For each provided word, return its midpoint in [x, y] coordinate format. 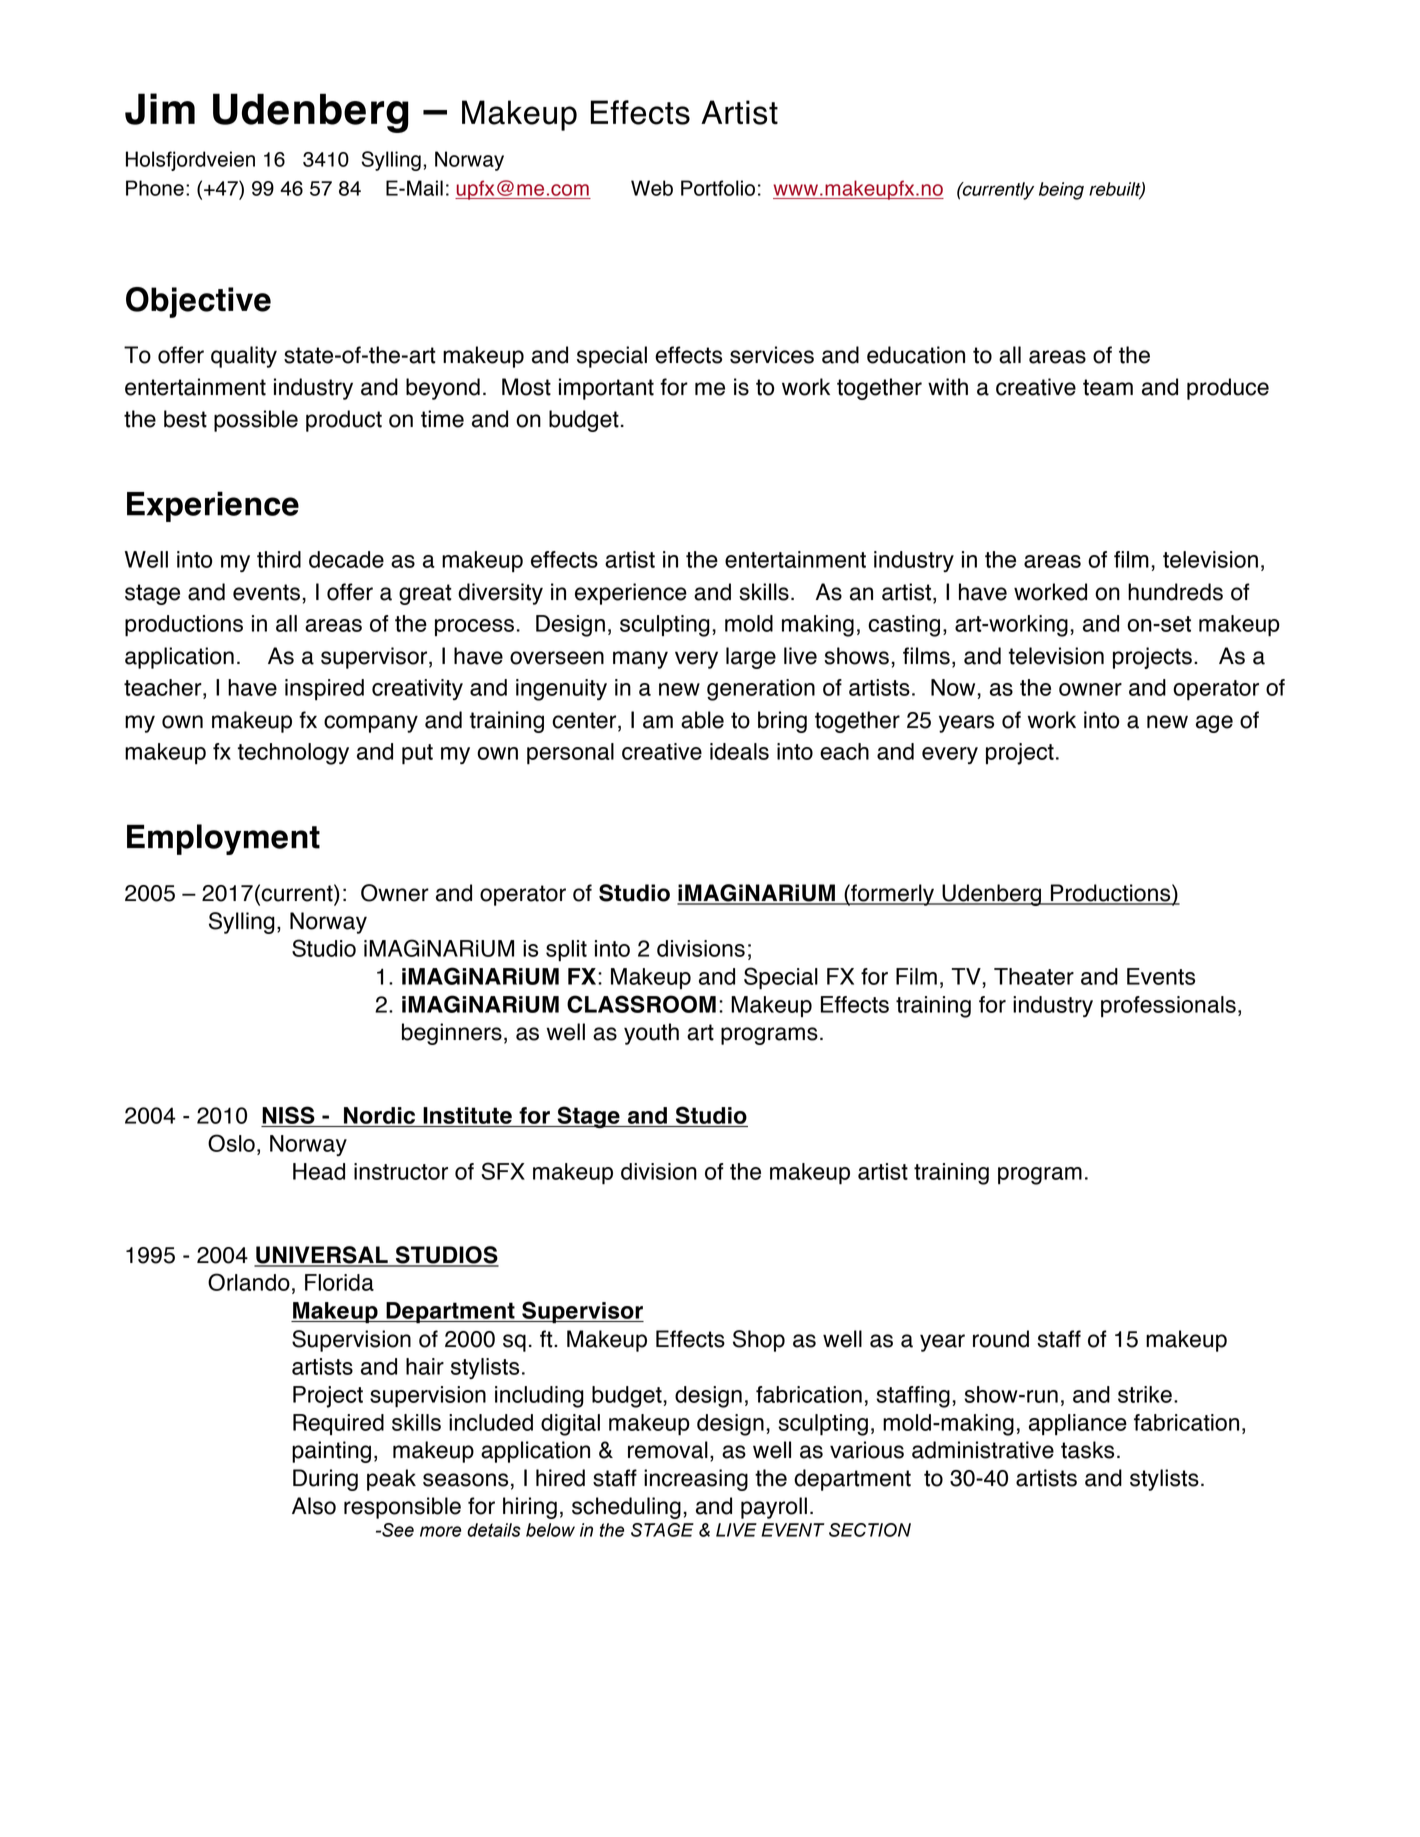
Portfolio [718, 188]
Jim [160, 109]
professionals [1168, 1006]
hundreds [1175, 592]
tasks [1087, 1450]
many [640, 660]
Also [314, 1506]
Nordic [379, 1117]
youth [651, 1034]
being [1061, 191]
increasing [696, 1480]
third [279, 559]
